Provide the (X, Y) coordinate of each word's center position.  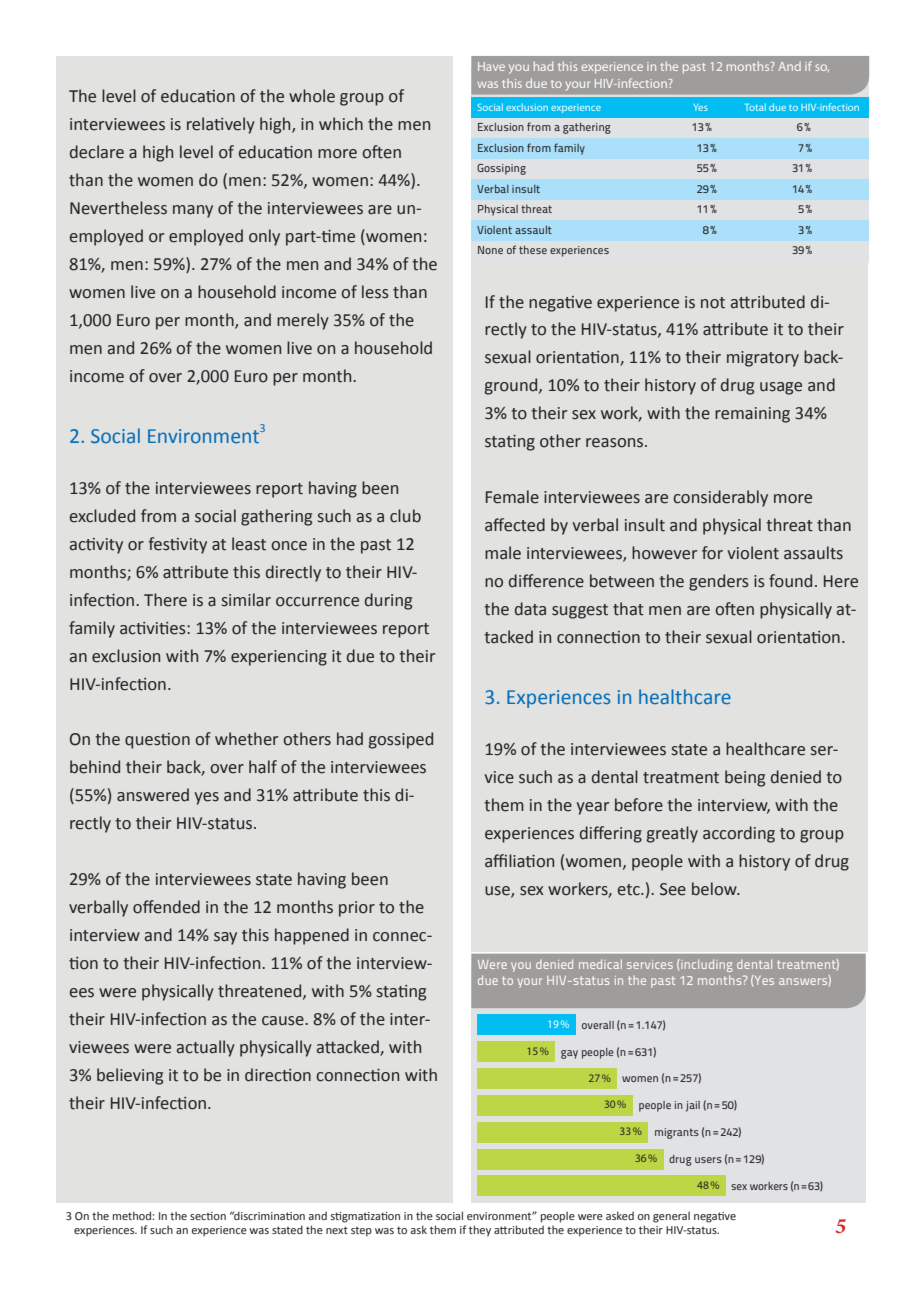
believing (130, 1076)
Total (755, 107)
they (480, 1231)
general (671, 1217)
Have (491, 66)
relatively (221, 125)
